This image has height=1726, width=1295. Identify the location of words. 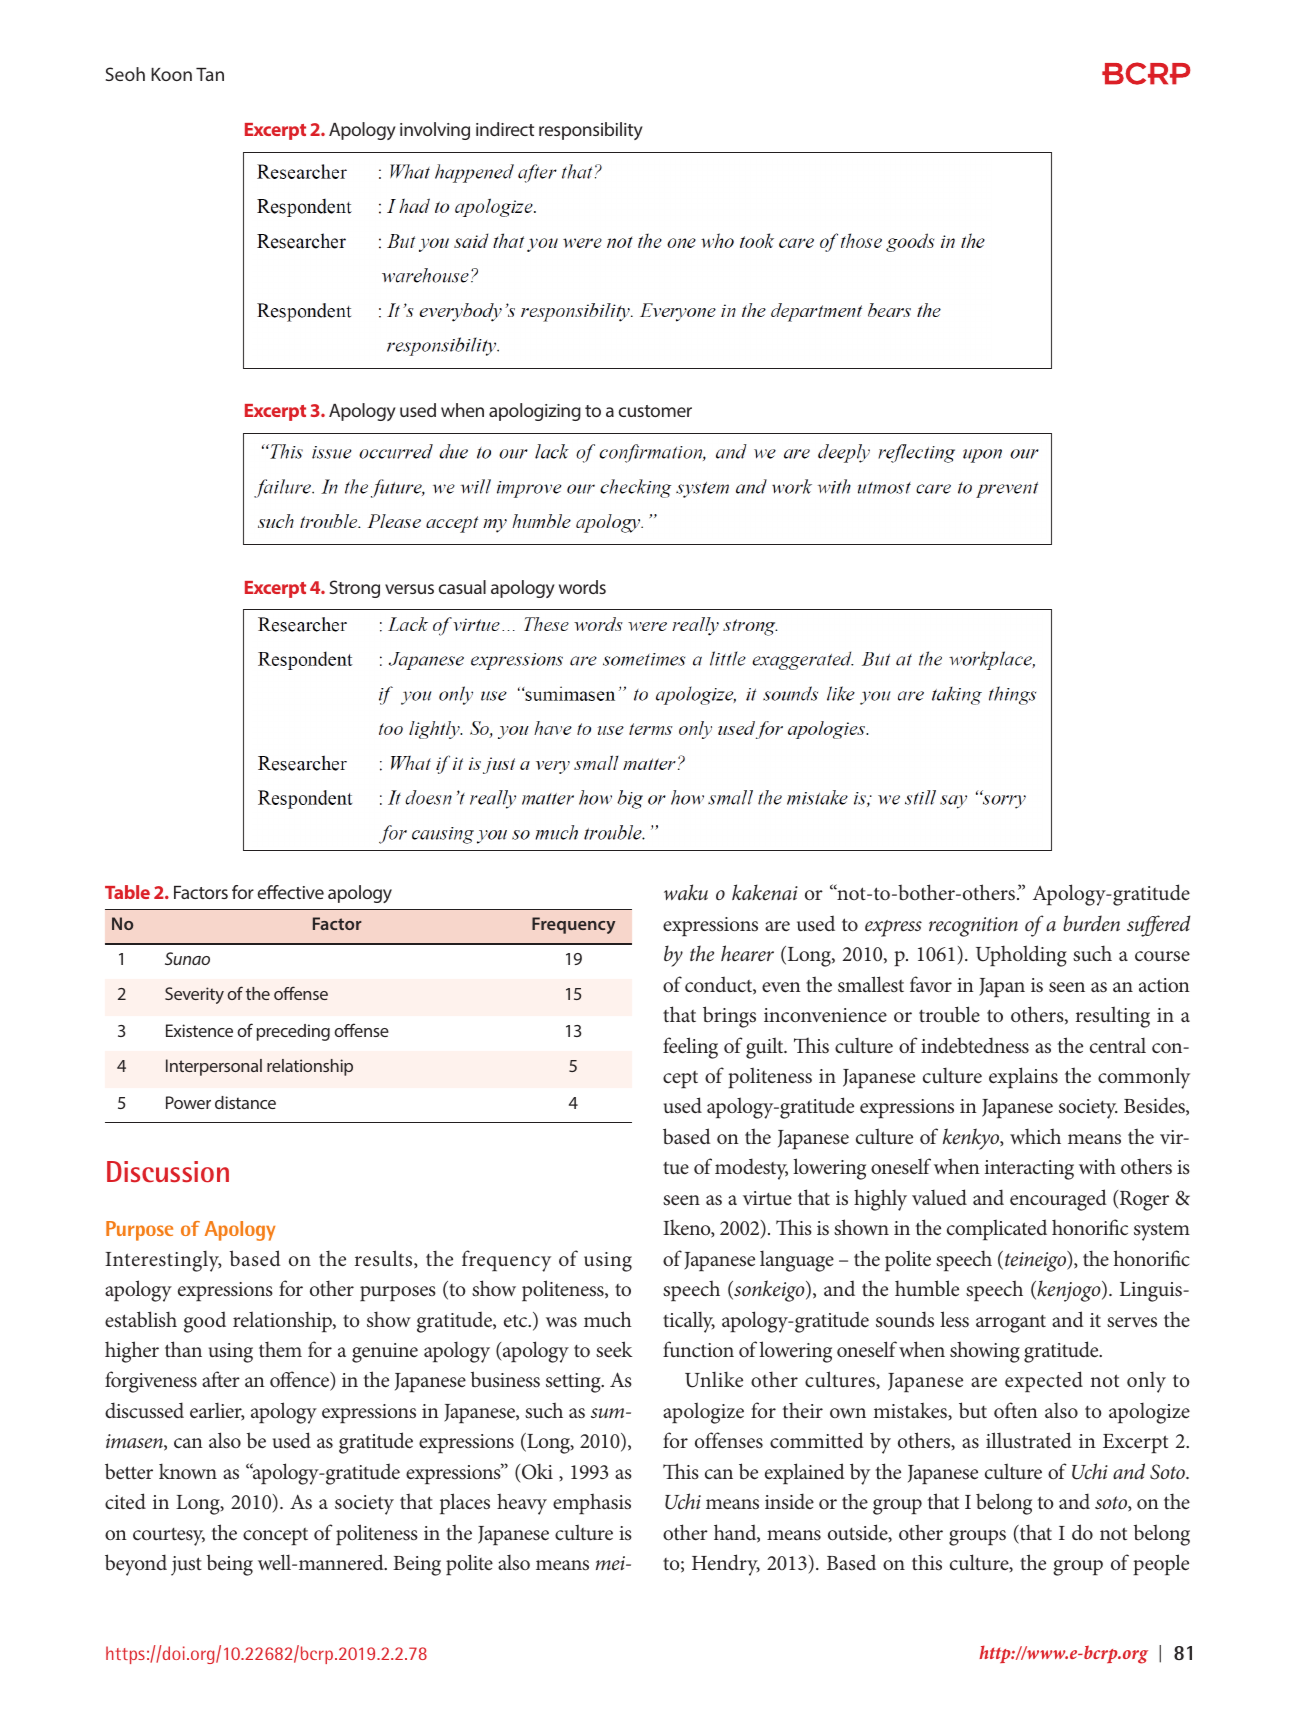
(582, 587).
